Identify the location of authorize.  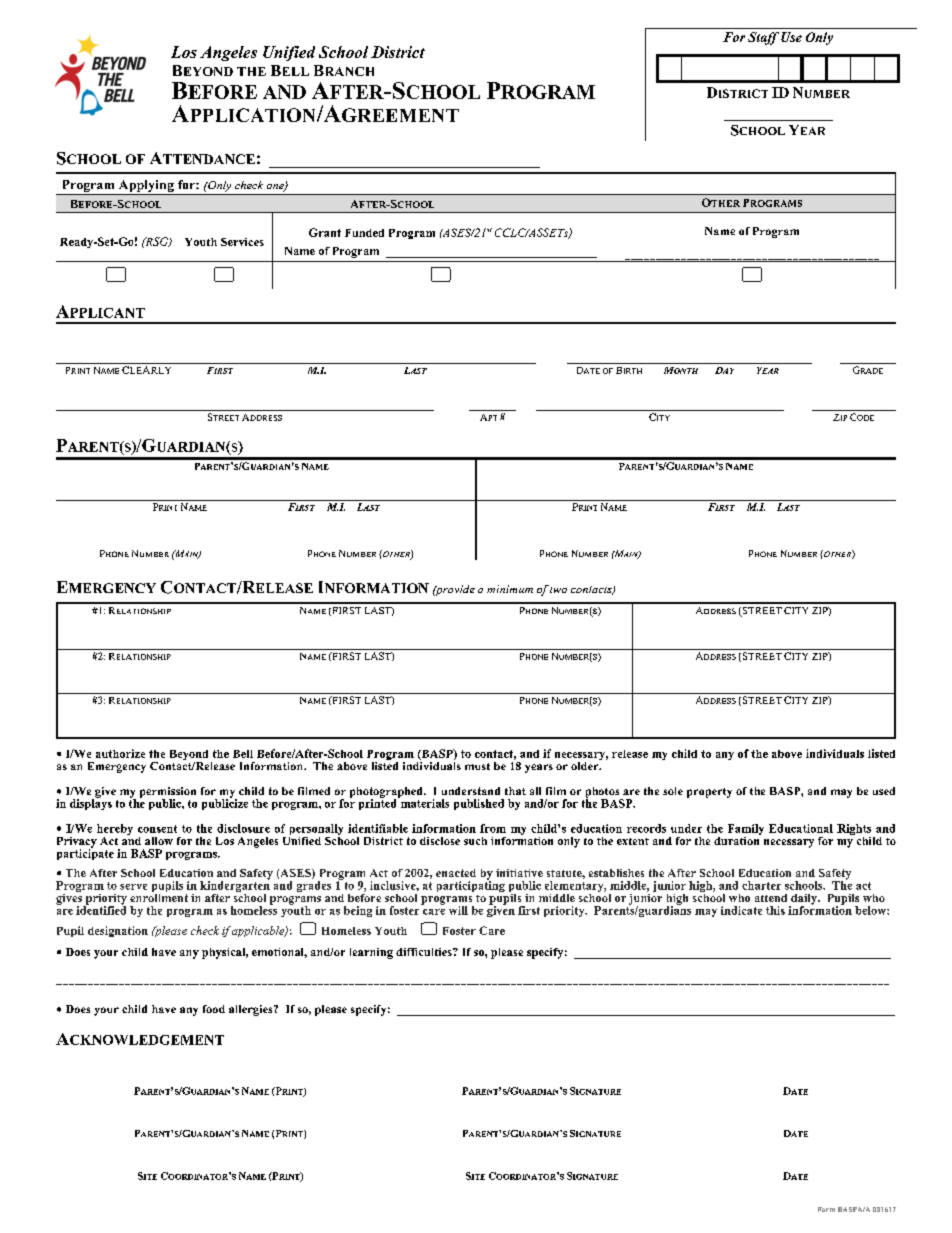
(120, 753).
